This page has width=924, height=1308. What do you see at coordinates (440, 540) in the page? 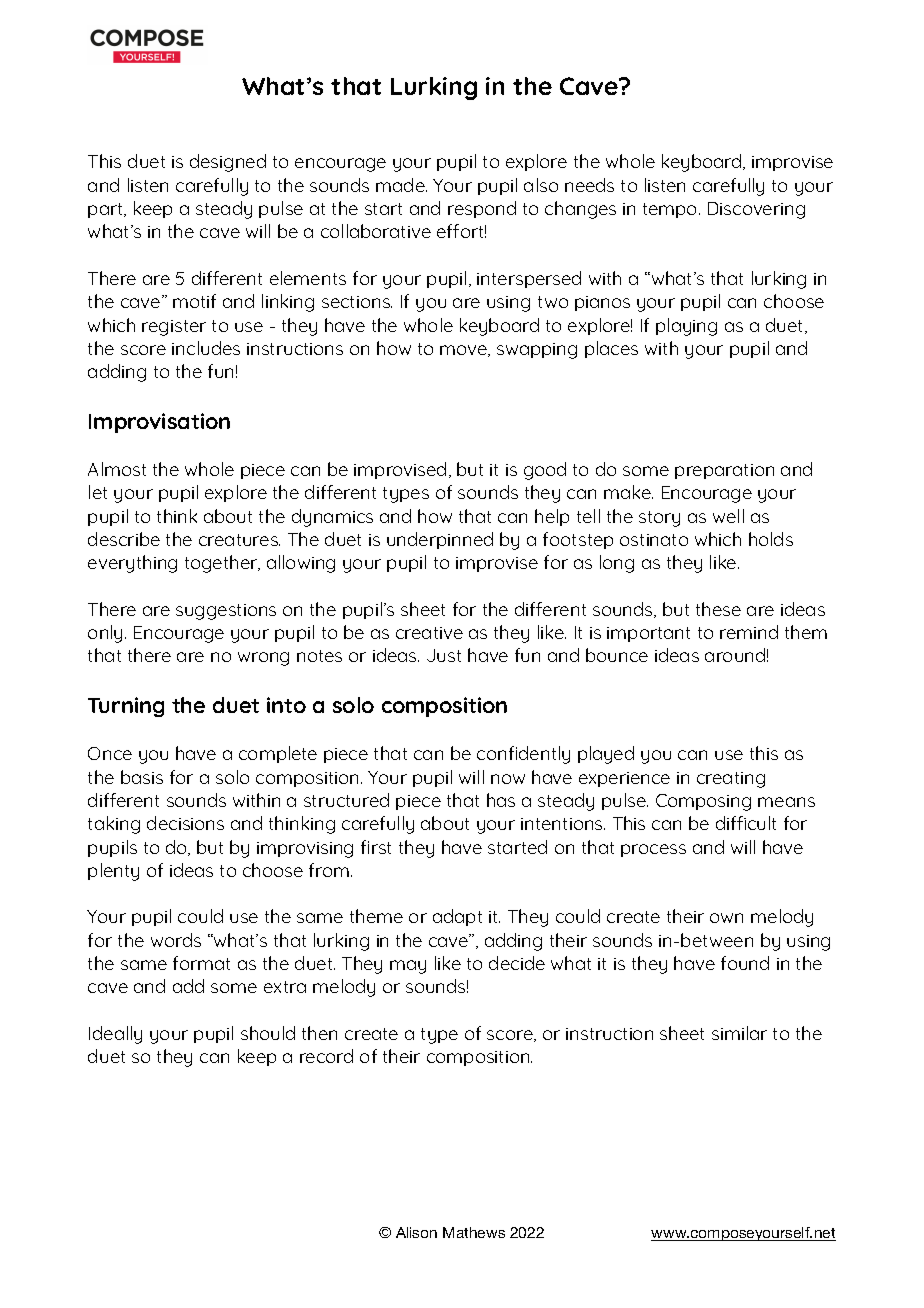
I see `underpinned` at bounding box center [440, 540].
